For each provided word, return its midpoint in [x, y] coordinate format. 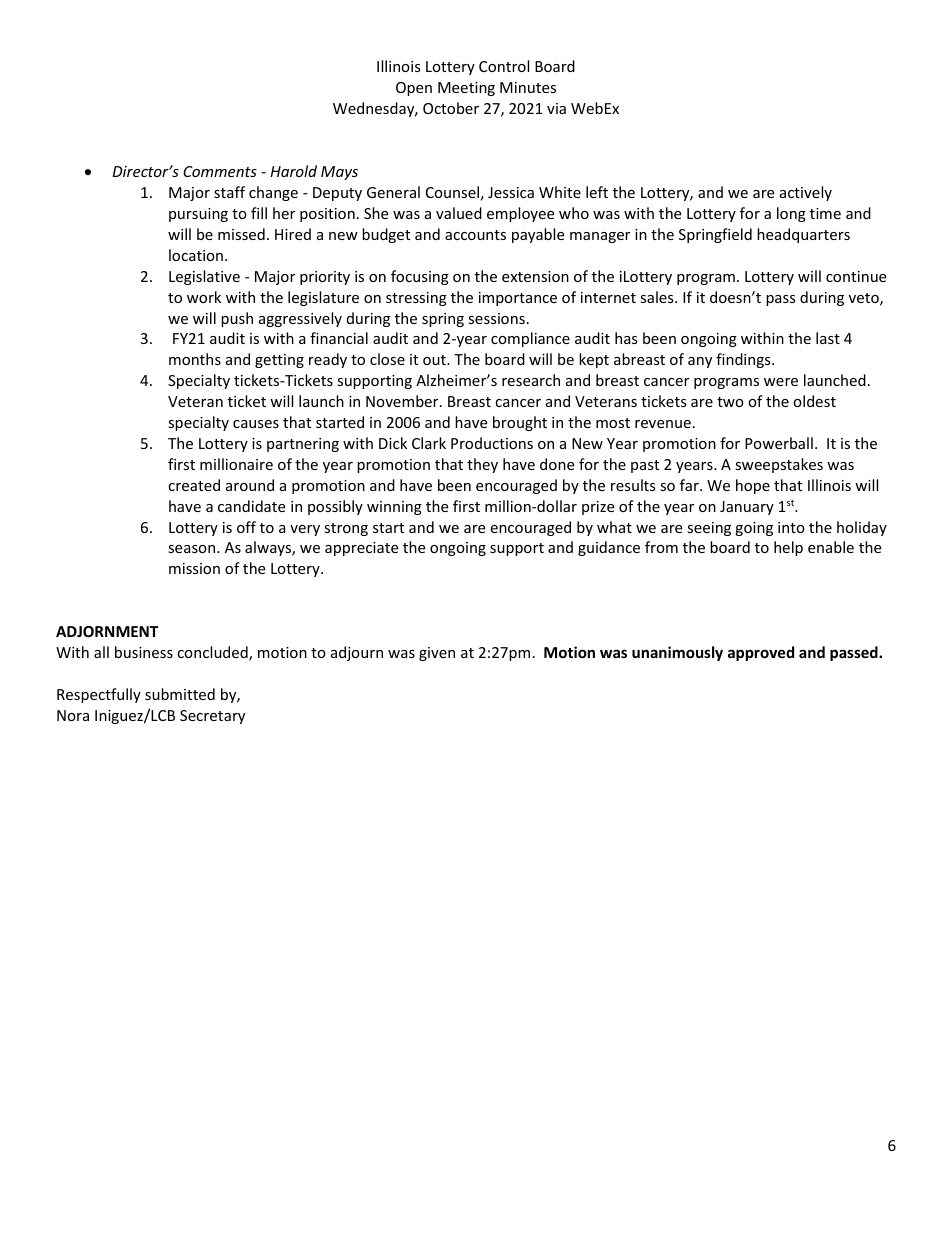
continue [856, 276]
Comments [220, 171]
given [437, 654]
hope [753, 486]
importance [518, 299]
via [556, 108]
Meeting [466, 89]
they [482, 465]
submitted [180, 694]
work [204, 297]
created [194, 485]
